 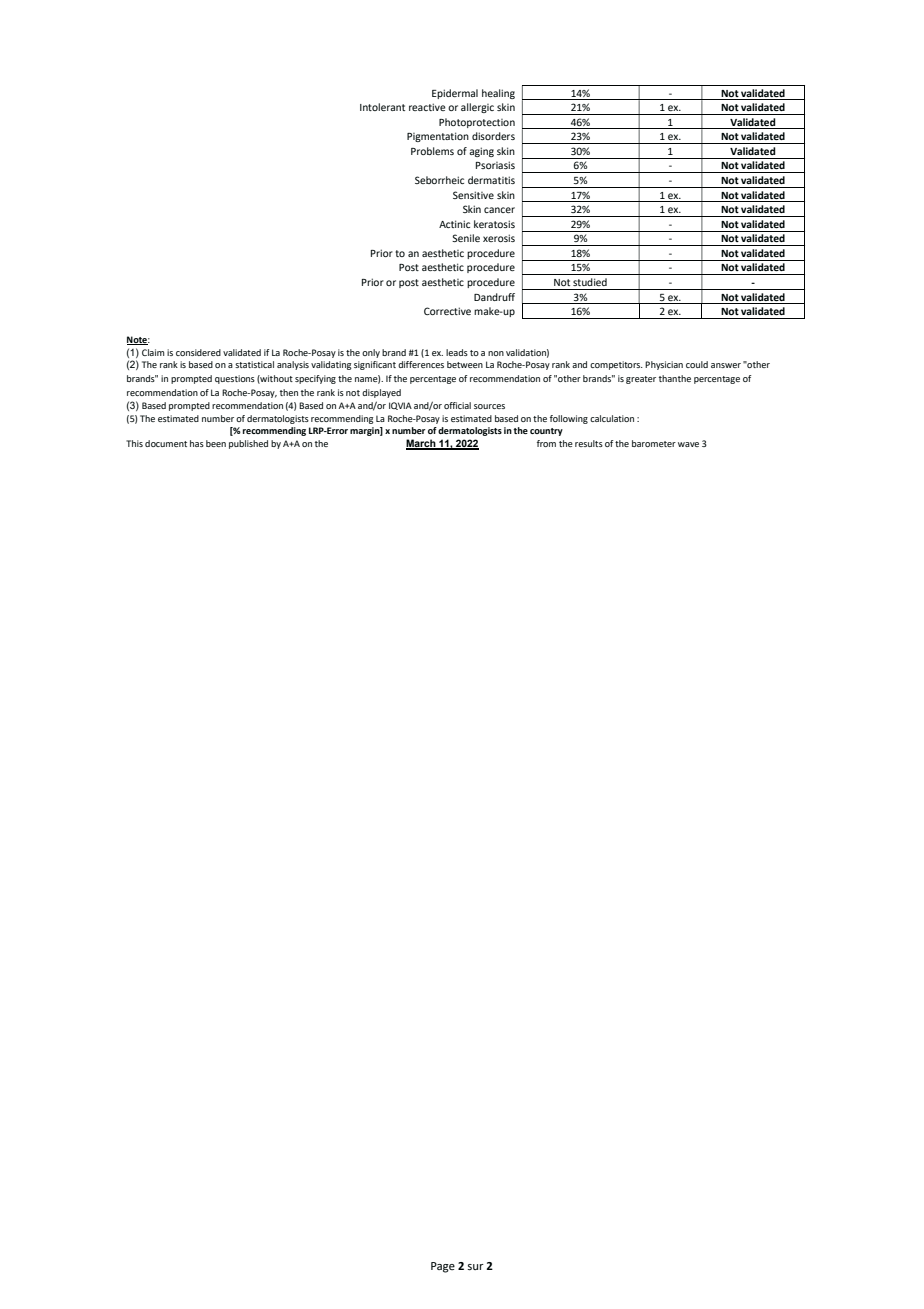 What do you see at coordinates (382, 107) in the screenshot?
I see `Intolerant` at bounding box center [382, 107].
